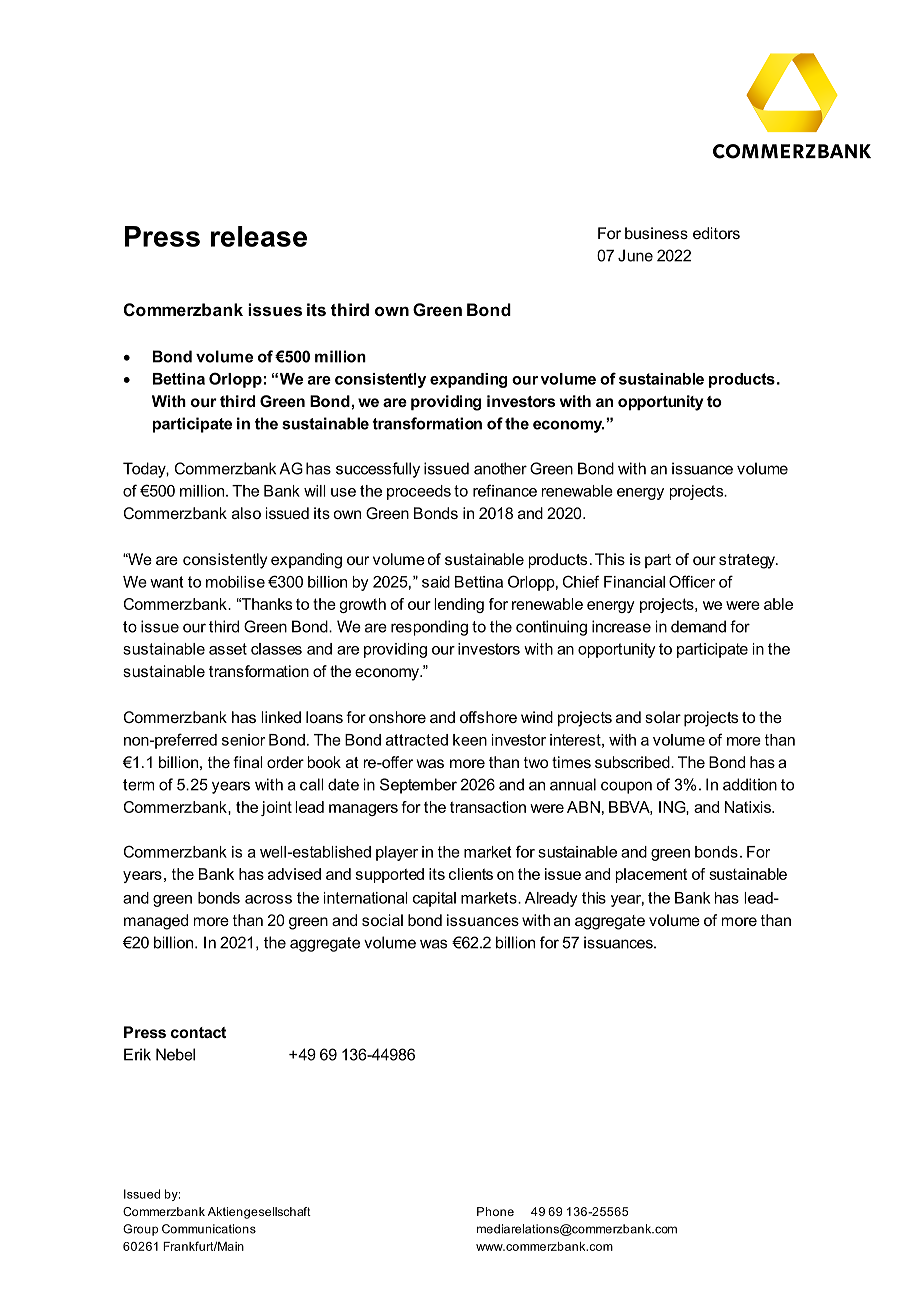  Describe the element at coordinates (495, 1211) in the page. I see `Phone` at that location.
